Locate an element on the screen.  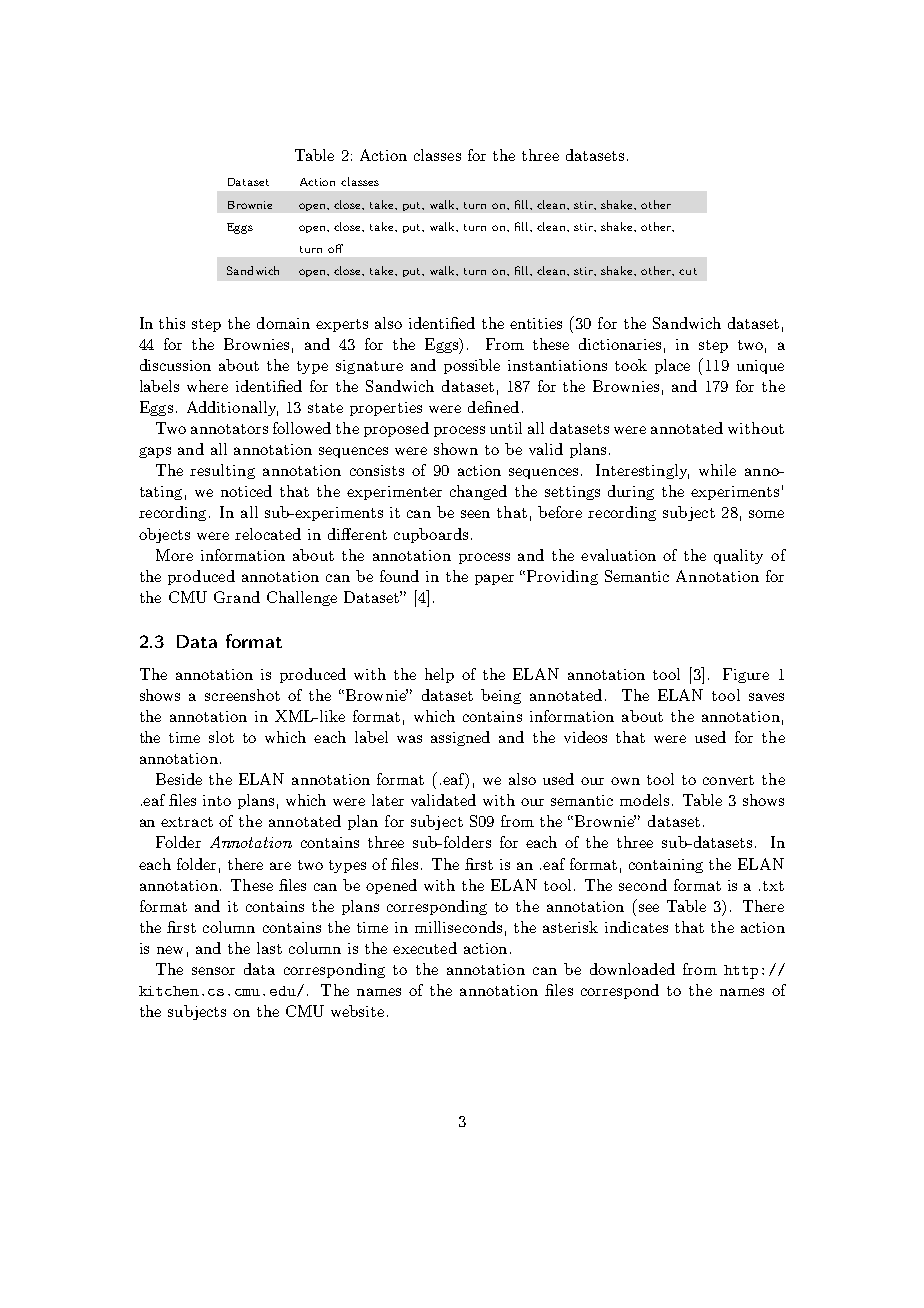
domain is located at coordinates (283, 323).
